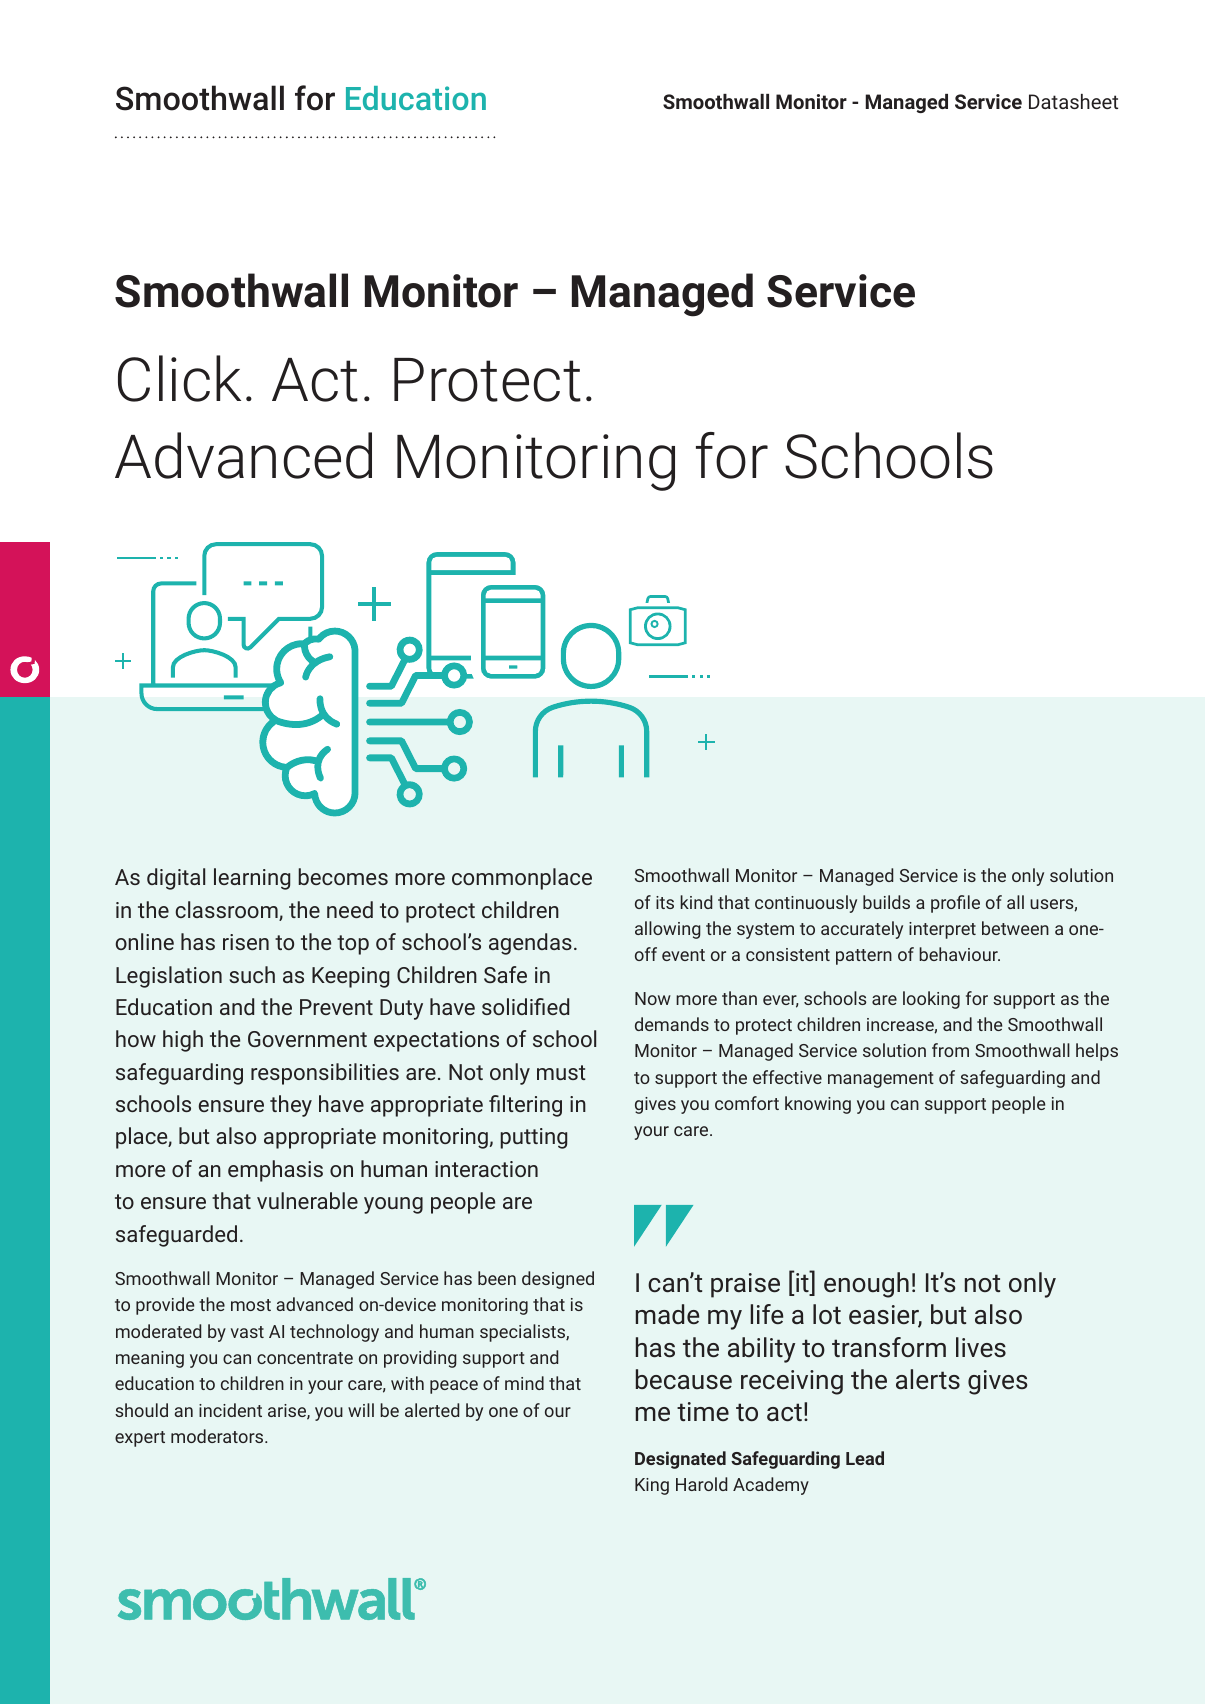 Image resolution: width=1205 pixels, height=1704 pixels. I want to click on learning, so click(252, 879).
